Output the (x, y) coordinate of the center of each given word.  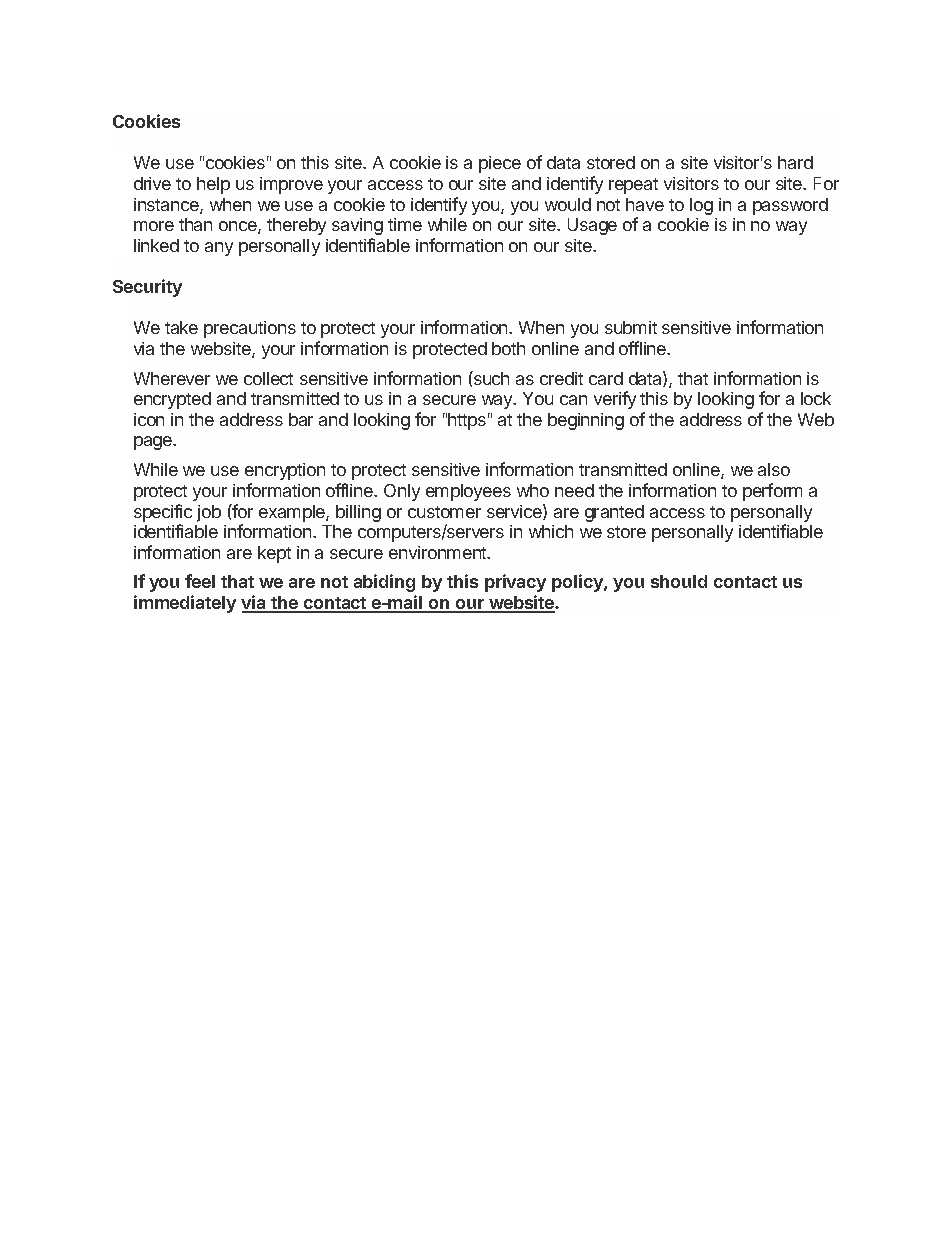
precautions (250, 329)
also (774, 469)
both (508, 348)
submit (631, 327)
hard (795, 162)
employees (468, 492)
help (213, 185)
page (154, 443)
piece (500, 164)
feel (200, 581)
